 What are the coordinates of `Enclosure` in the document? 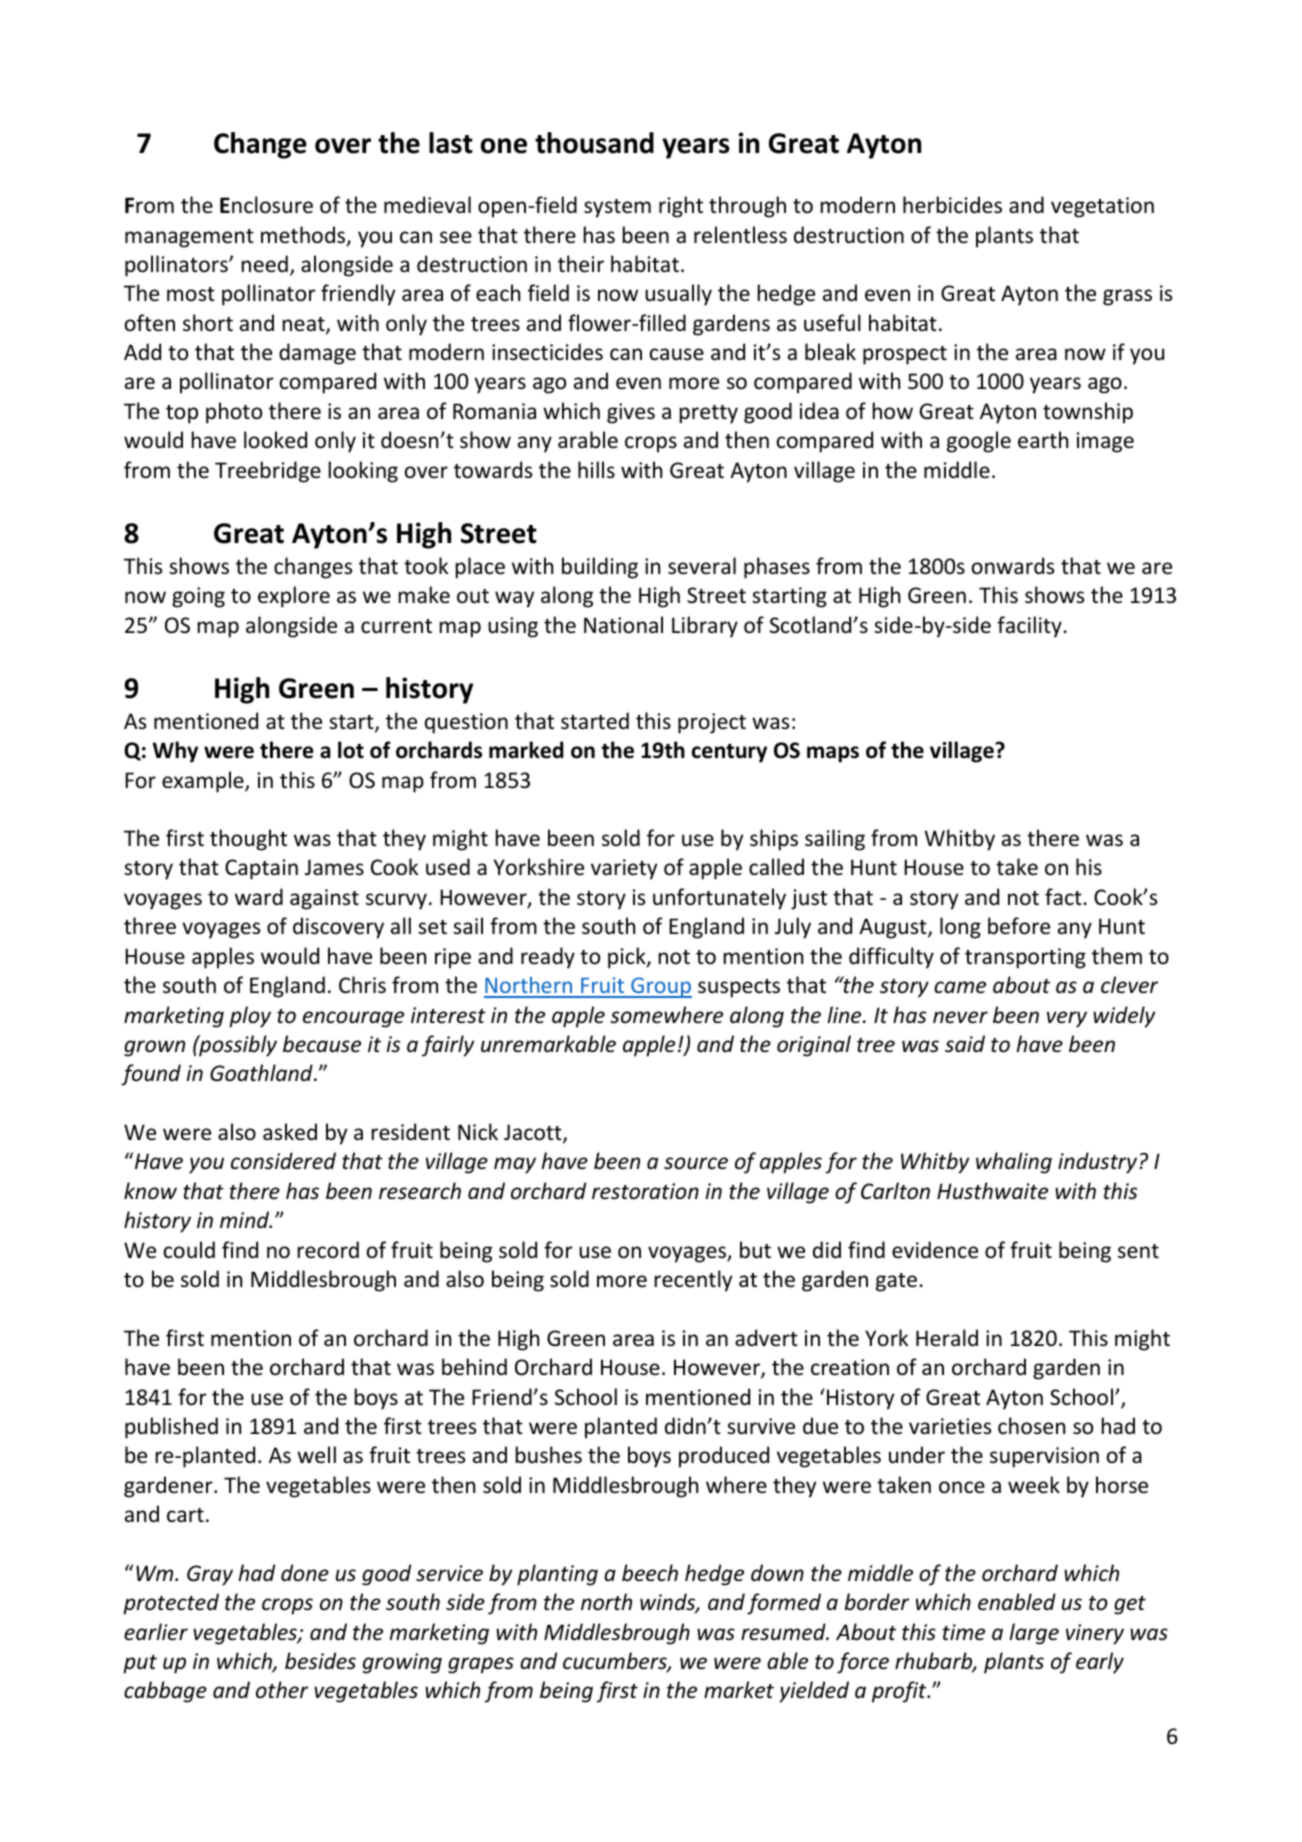 It's located at (266, 205).
